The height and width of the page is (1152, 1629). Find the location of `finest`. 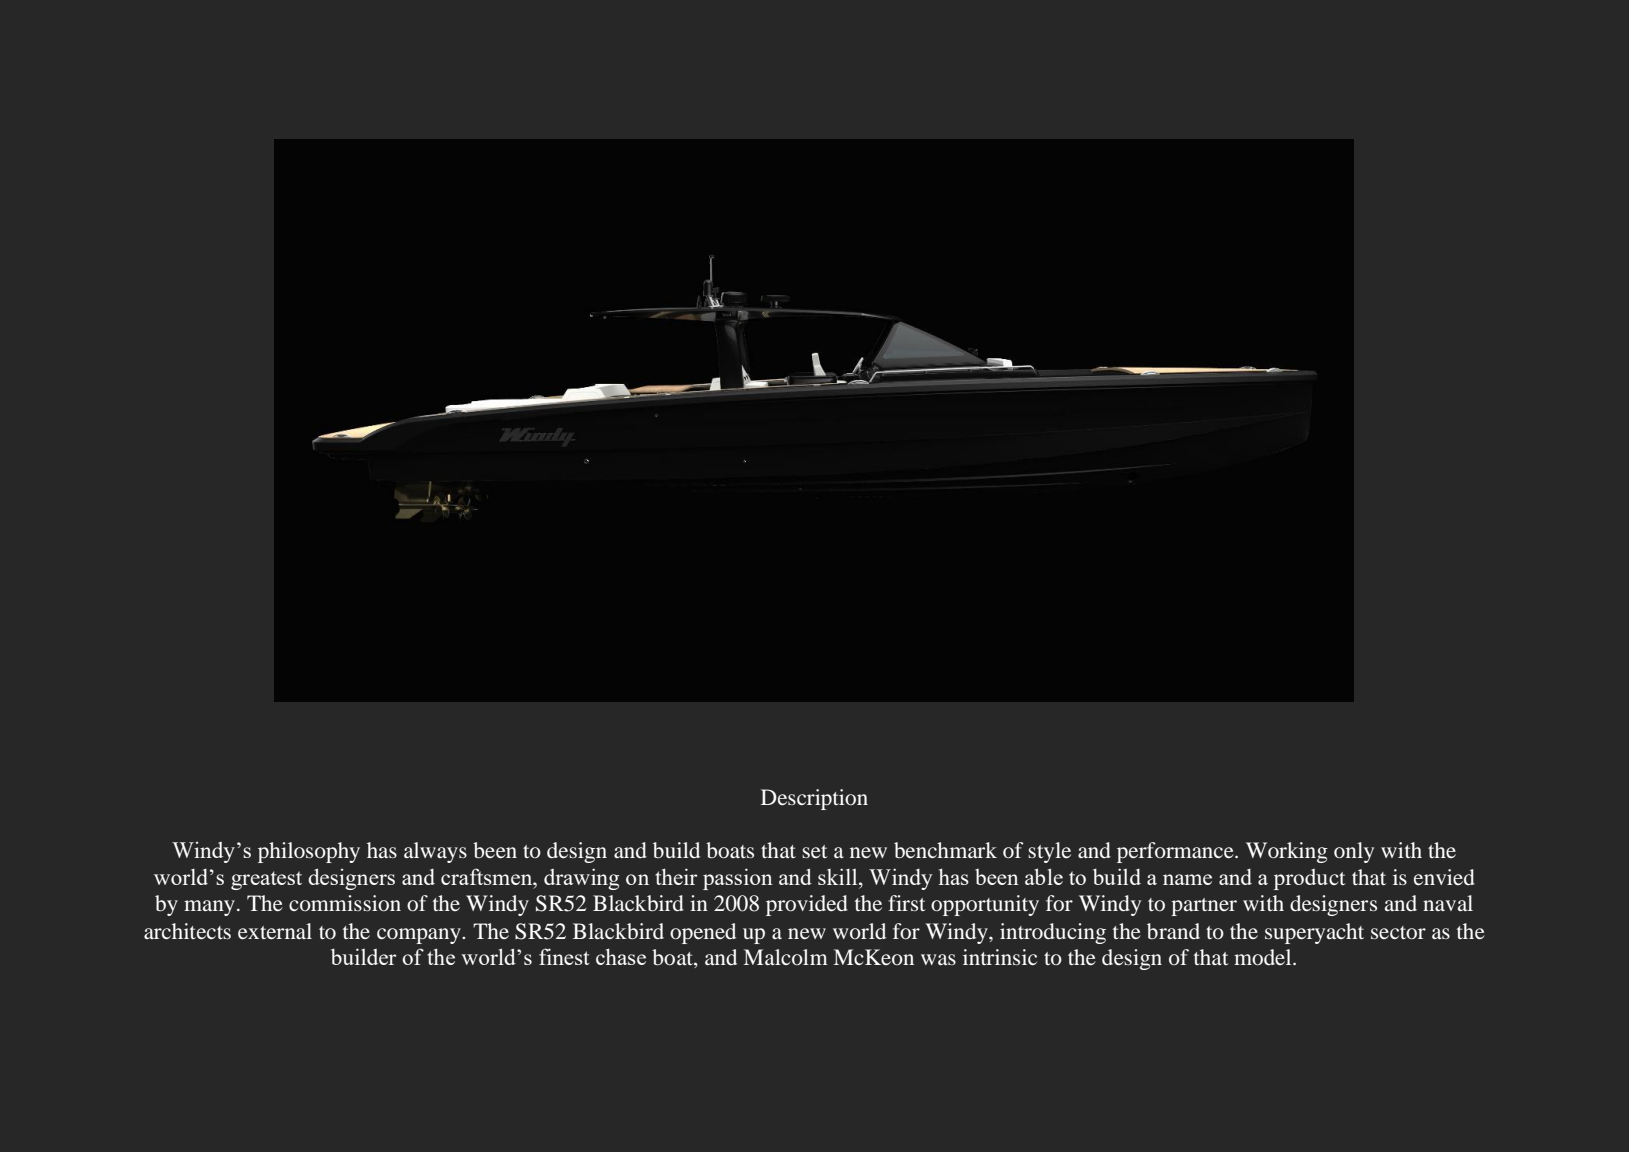

finest is located at coordinates (564, 956).
